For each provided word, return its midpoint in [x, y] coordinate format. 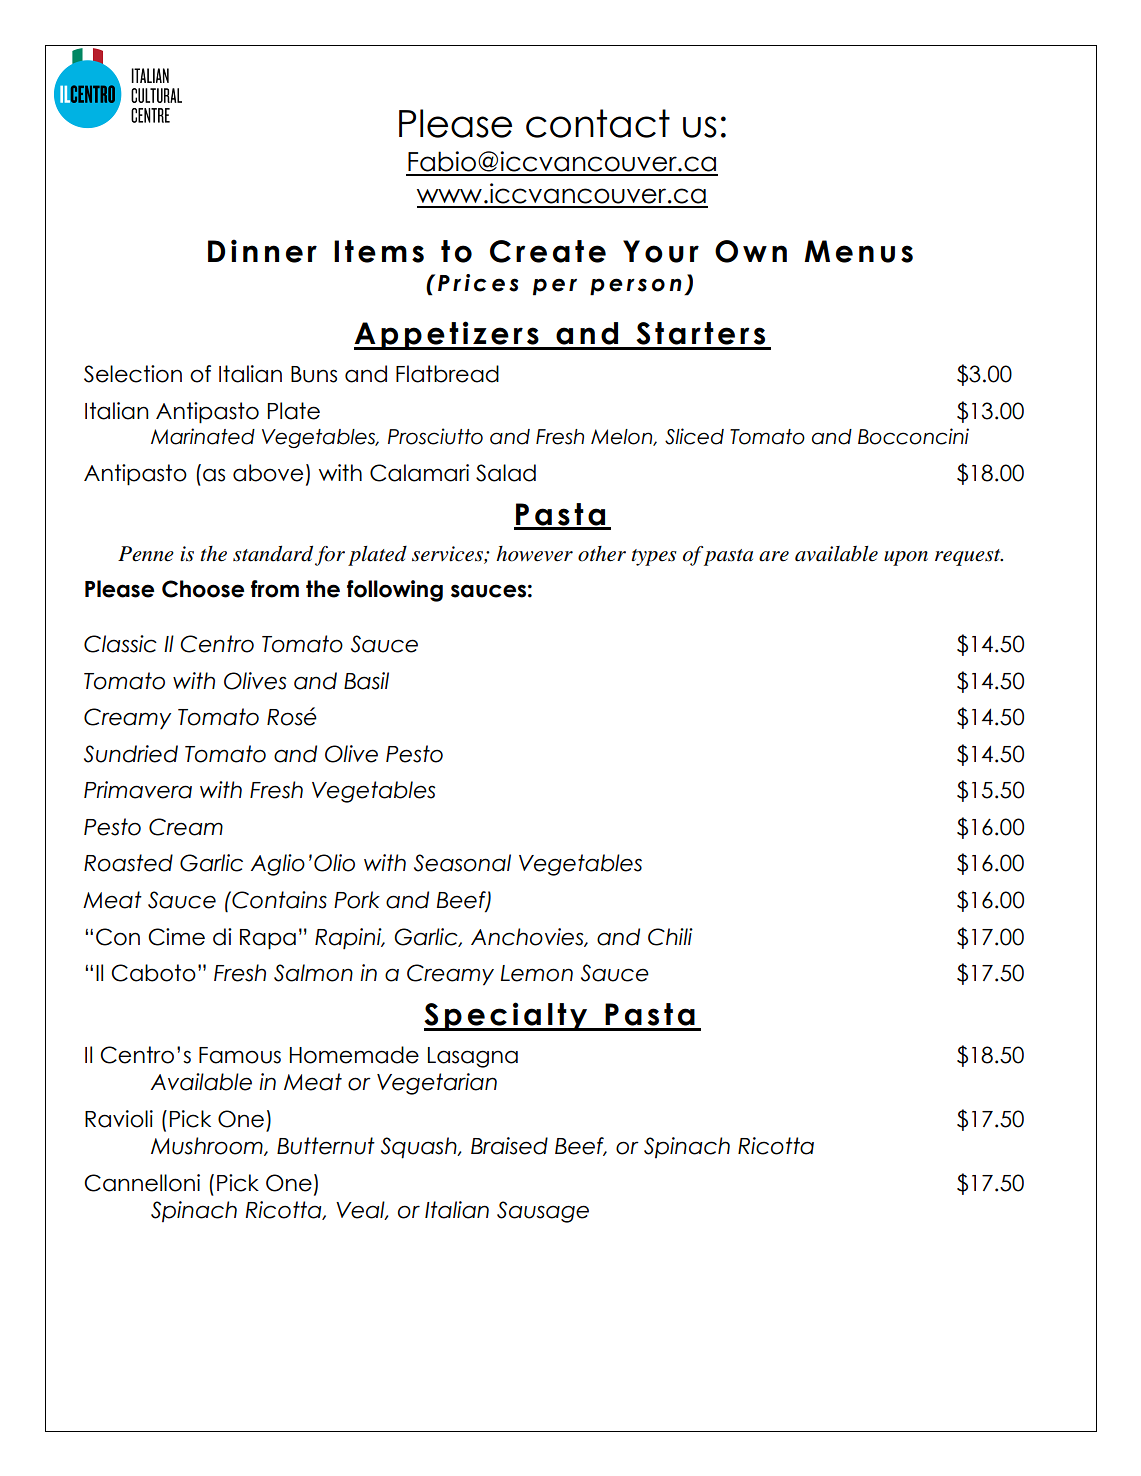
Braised [509, 1146]
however [534, 554]
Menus [858, 251]
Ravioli [119, 1119]
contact [598, 123]
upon [906, 558]
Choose [203, 589]
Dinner [262, 251]
